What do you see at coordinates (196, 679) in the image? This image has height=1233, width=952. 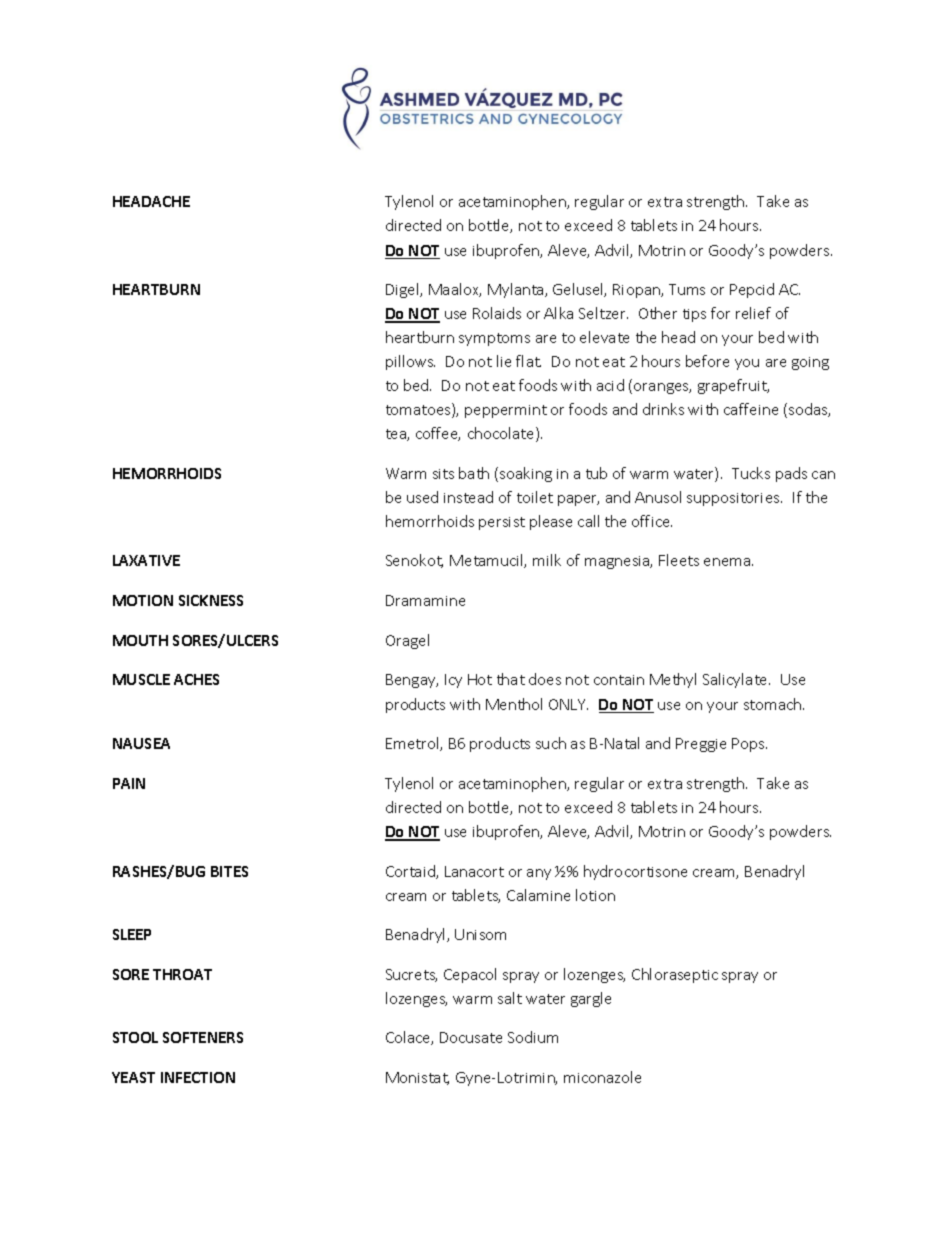 I see `ACHES` at bounding box center [196, 679].
